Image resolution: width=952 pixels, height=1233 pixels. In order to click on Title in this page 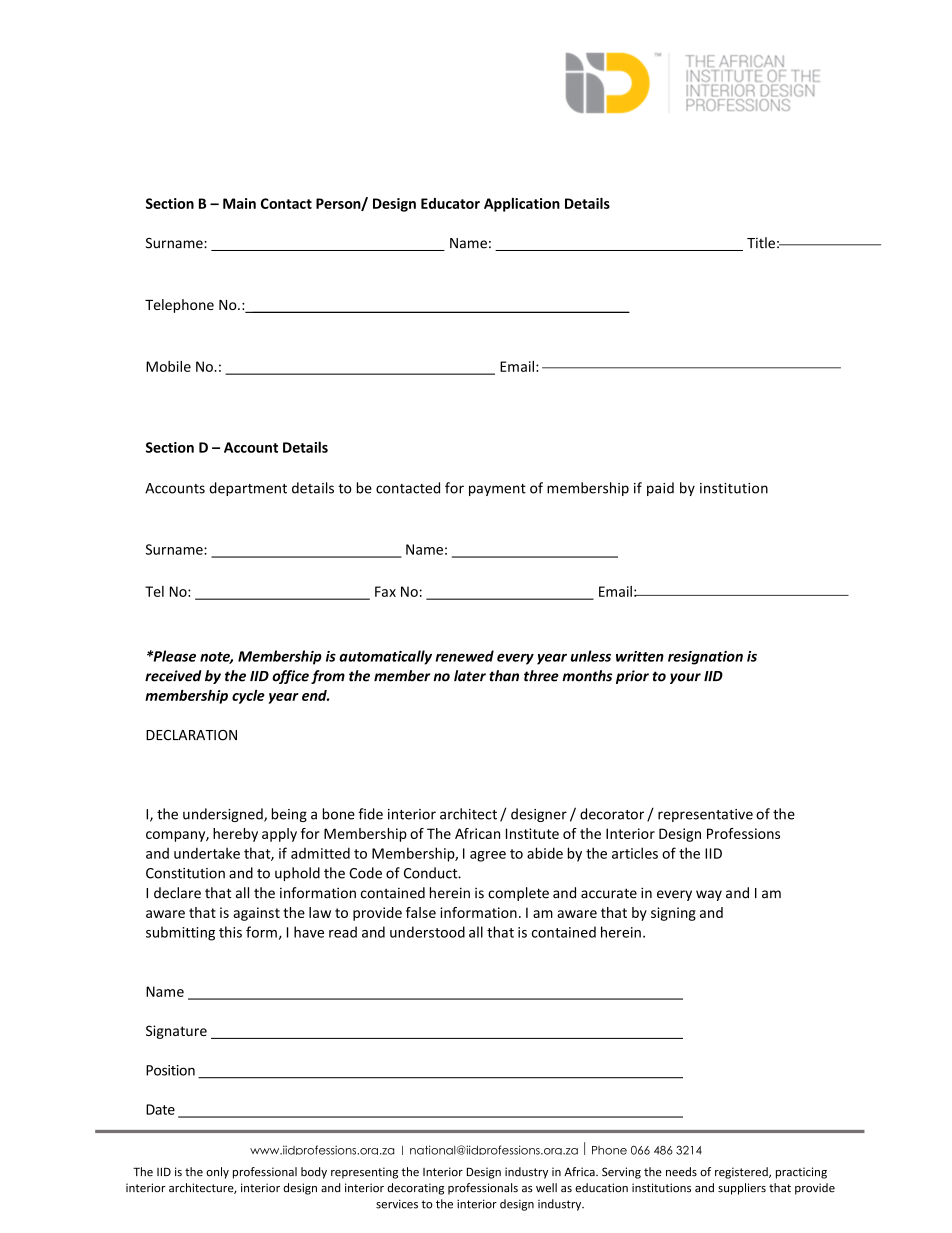, I will do `click(761, 243)`.
